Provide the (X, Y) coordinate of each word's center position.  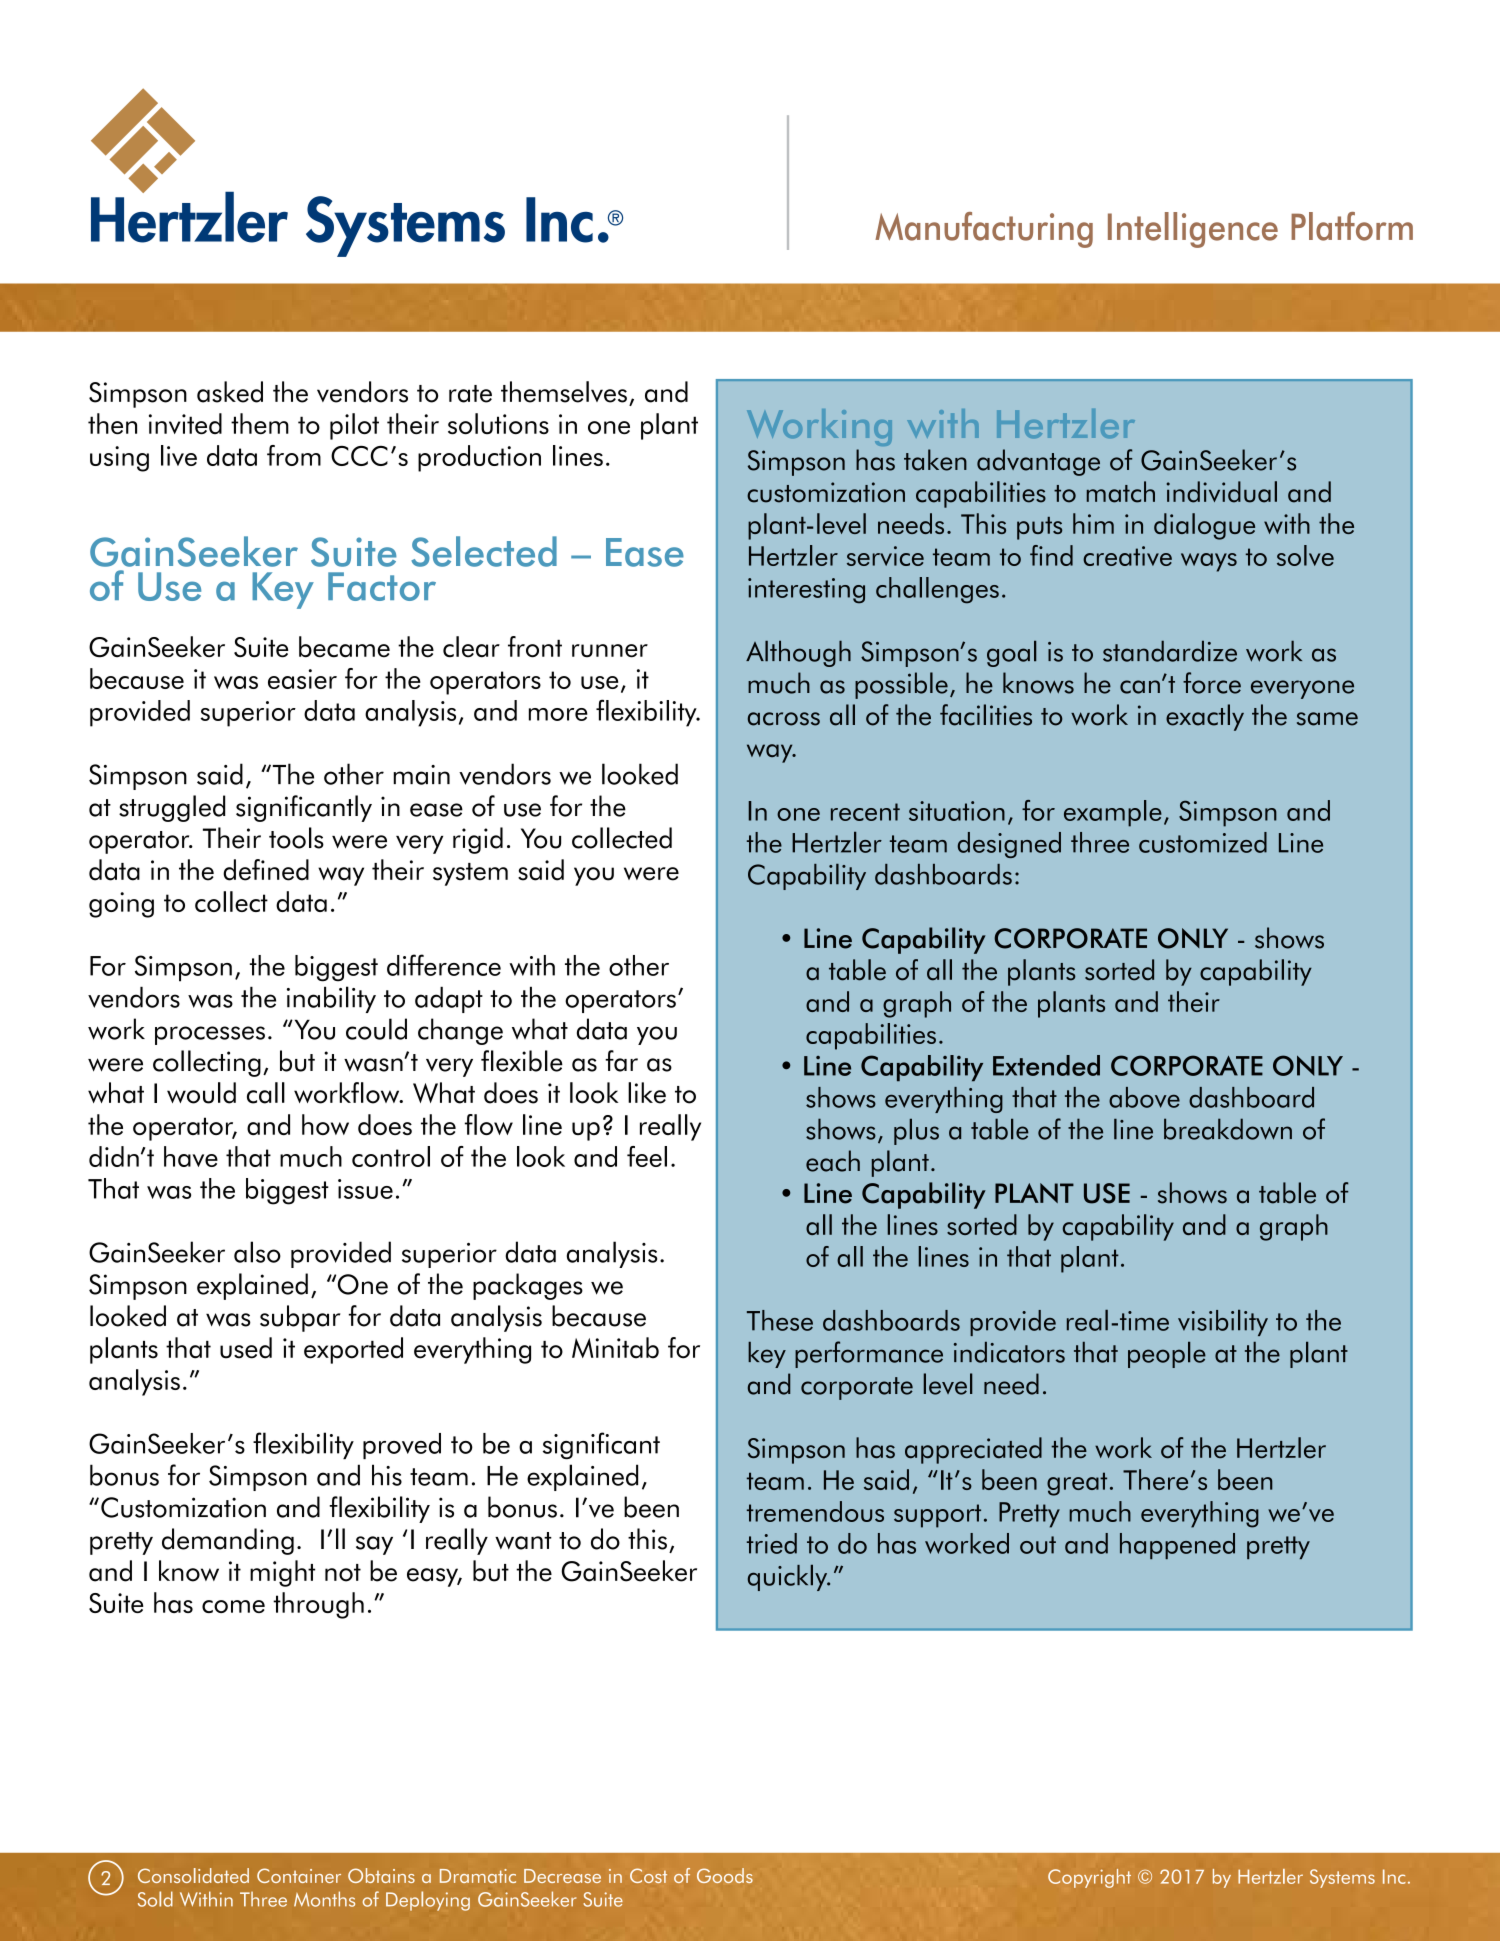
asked (230, 392)
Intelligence (1193, 230)
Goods (725, 1875)
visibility (1223, 1323)
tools (296, 838)
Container (299, 1875)
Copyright (1089, 1878)
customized (1203, 842)
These (780, 1320)
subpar (300, 1318)
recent (865, 812)
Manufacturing (984, 230)
